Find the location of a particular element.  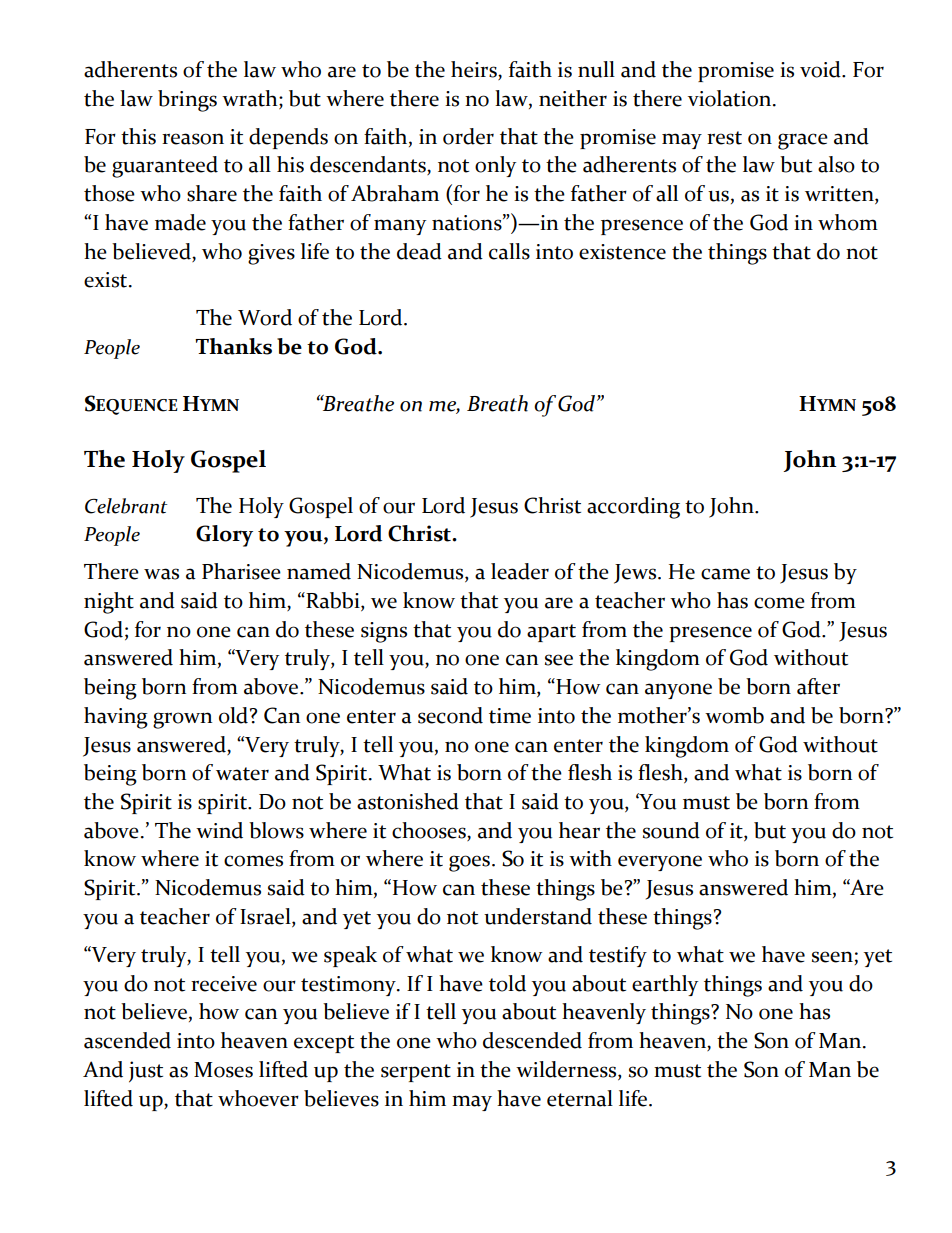

heirs is located at coordinates (475, 70).
